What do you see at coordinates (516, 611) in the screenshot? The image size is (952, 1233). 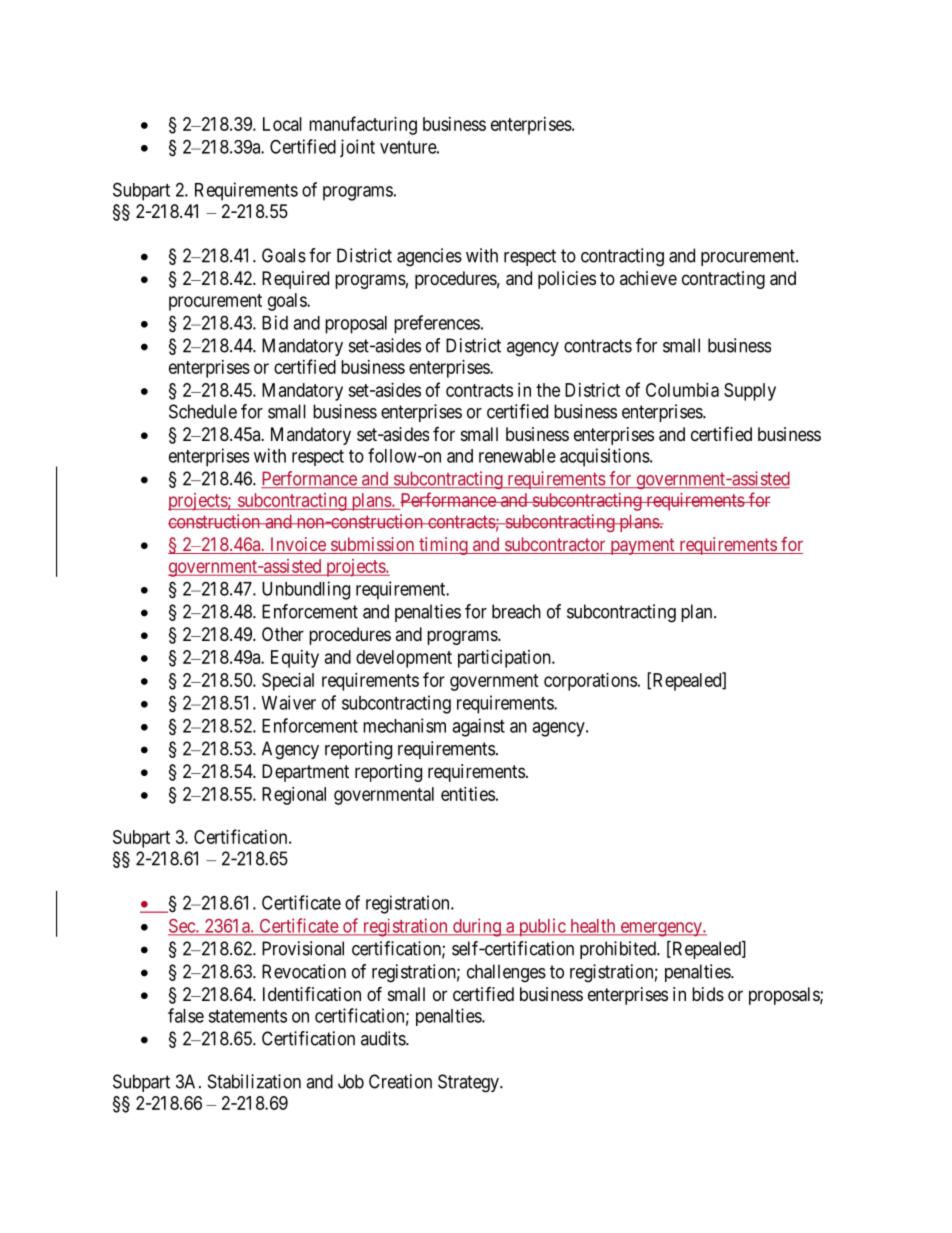 I see `breach` at bounding box center [516, 611].
